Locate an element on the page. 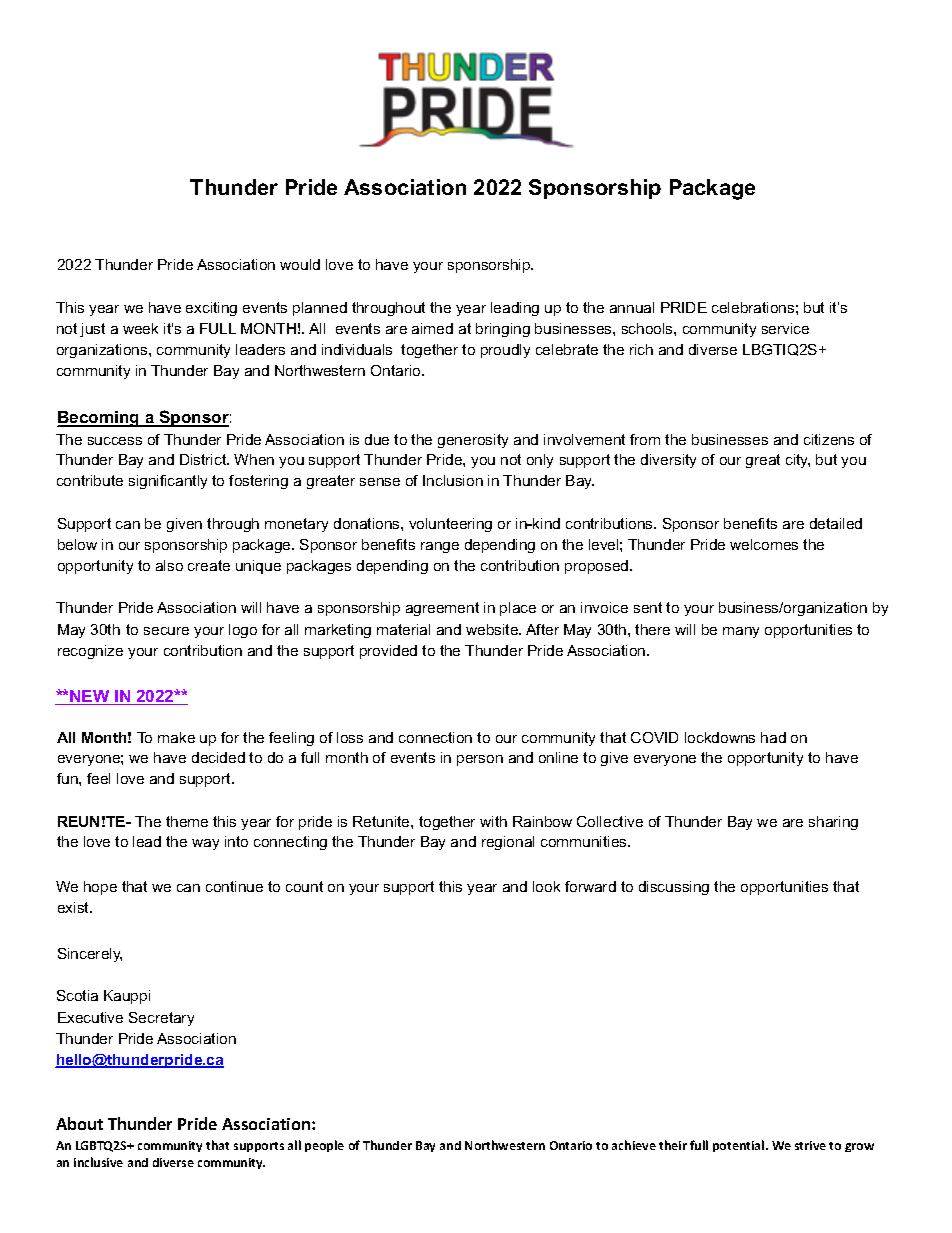  service is located at coordinates (785, 328).
